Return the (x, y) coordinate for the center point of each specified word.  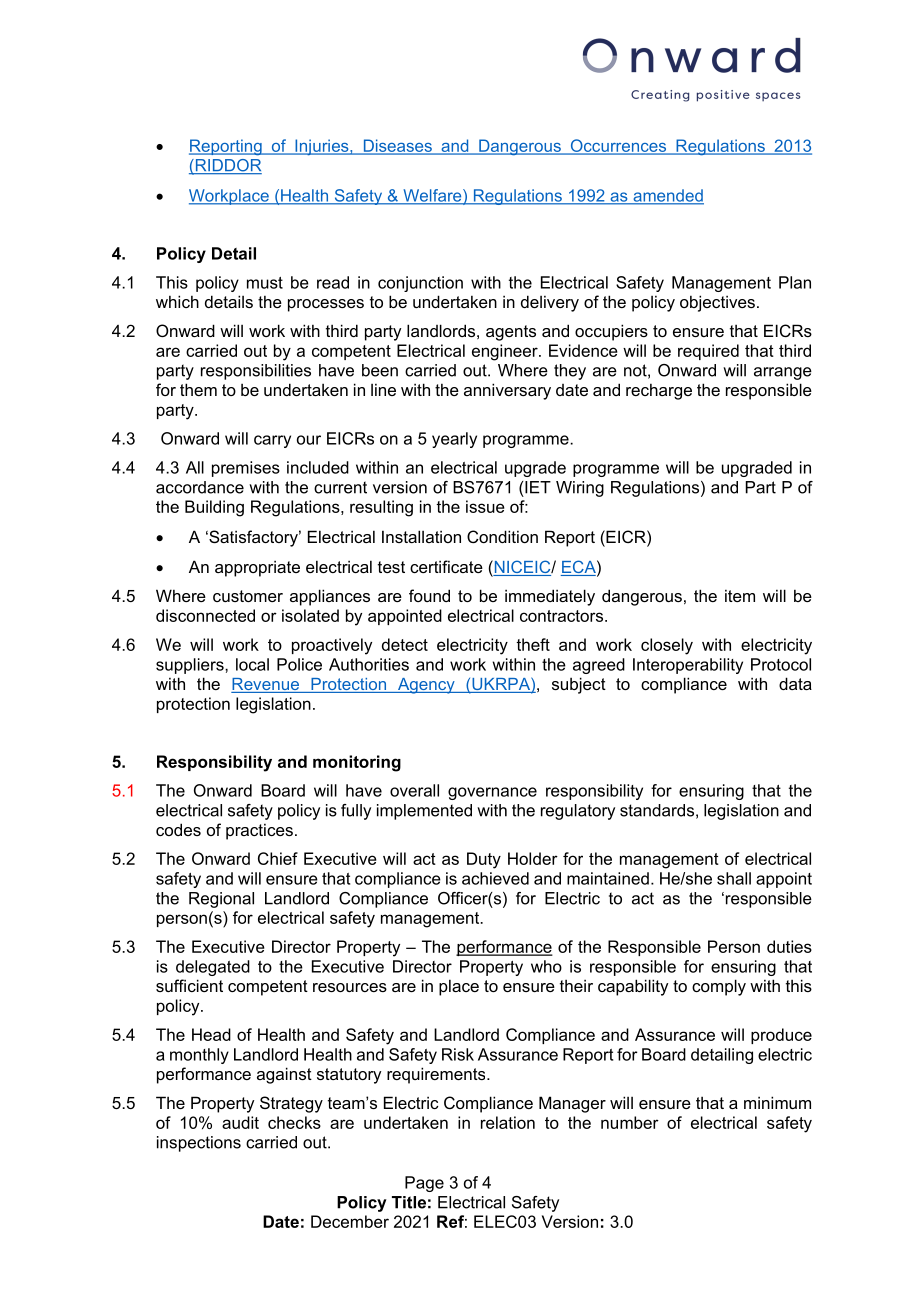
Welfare (432, 196)
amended (667, 196)
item (740, 595)
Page (424, 1184)
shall (734, 878)
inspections (199, 1144)
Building (214, 508)
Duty (484, 860)
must (265, 283)
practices (259, 831)
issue (485, 506)
